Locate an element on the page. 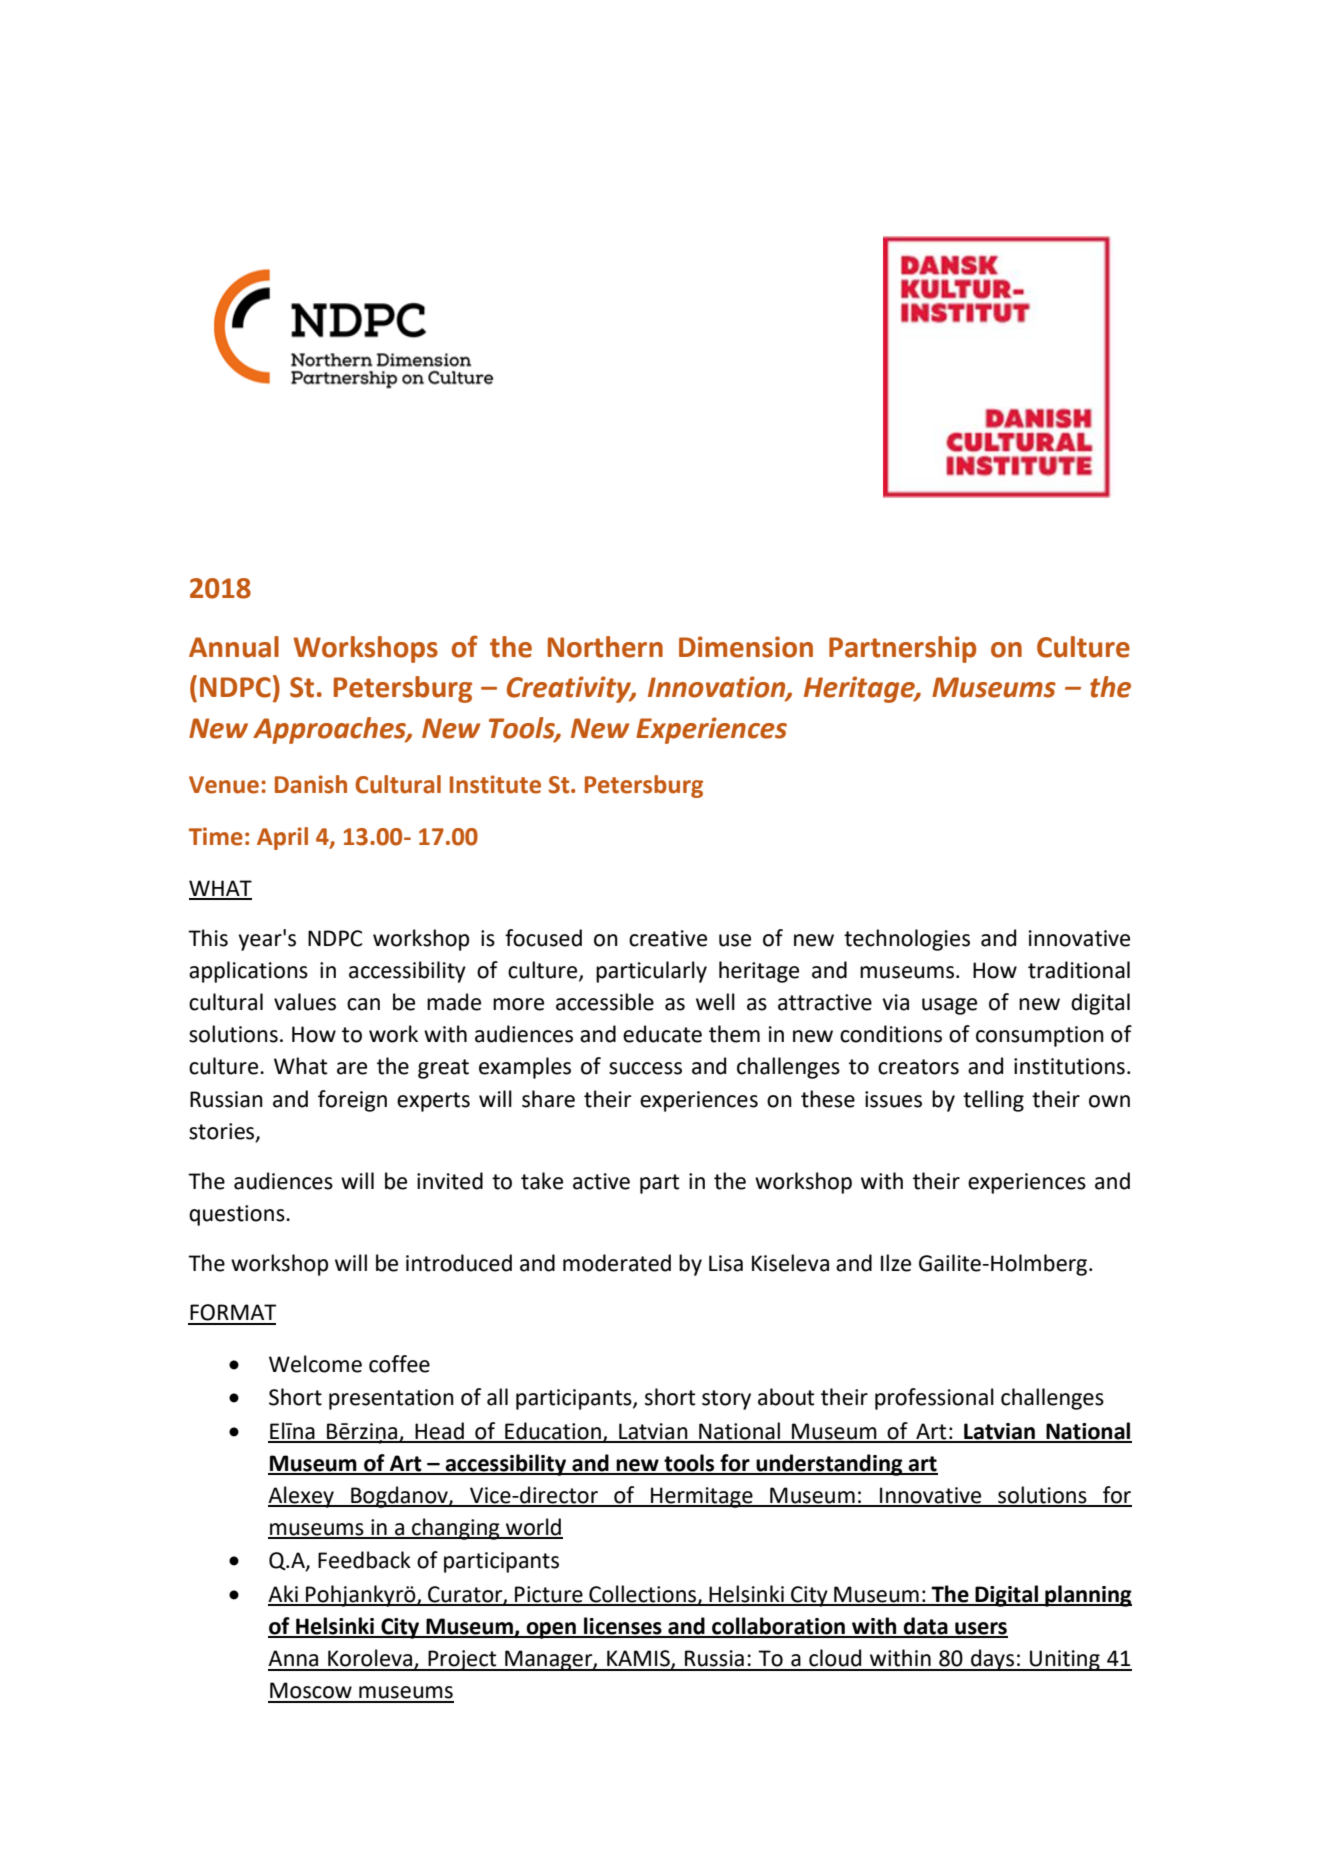  story is located at coordinates (726, 1400).
